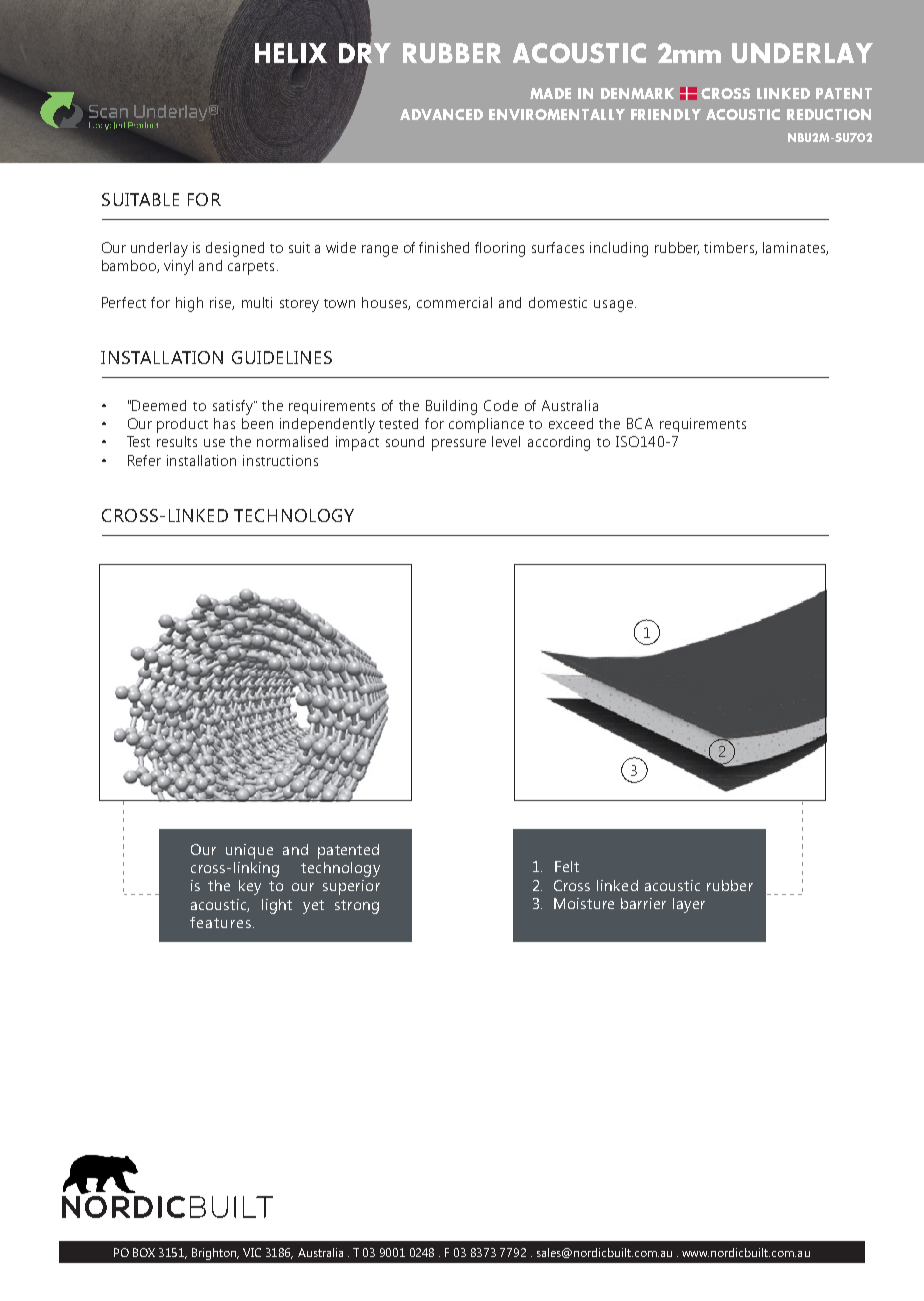  What do you see at coordinates (291, 53) in the image?
I see `HELIX` at bounding box center [291, 53].
